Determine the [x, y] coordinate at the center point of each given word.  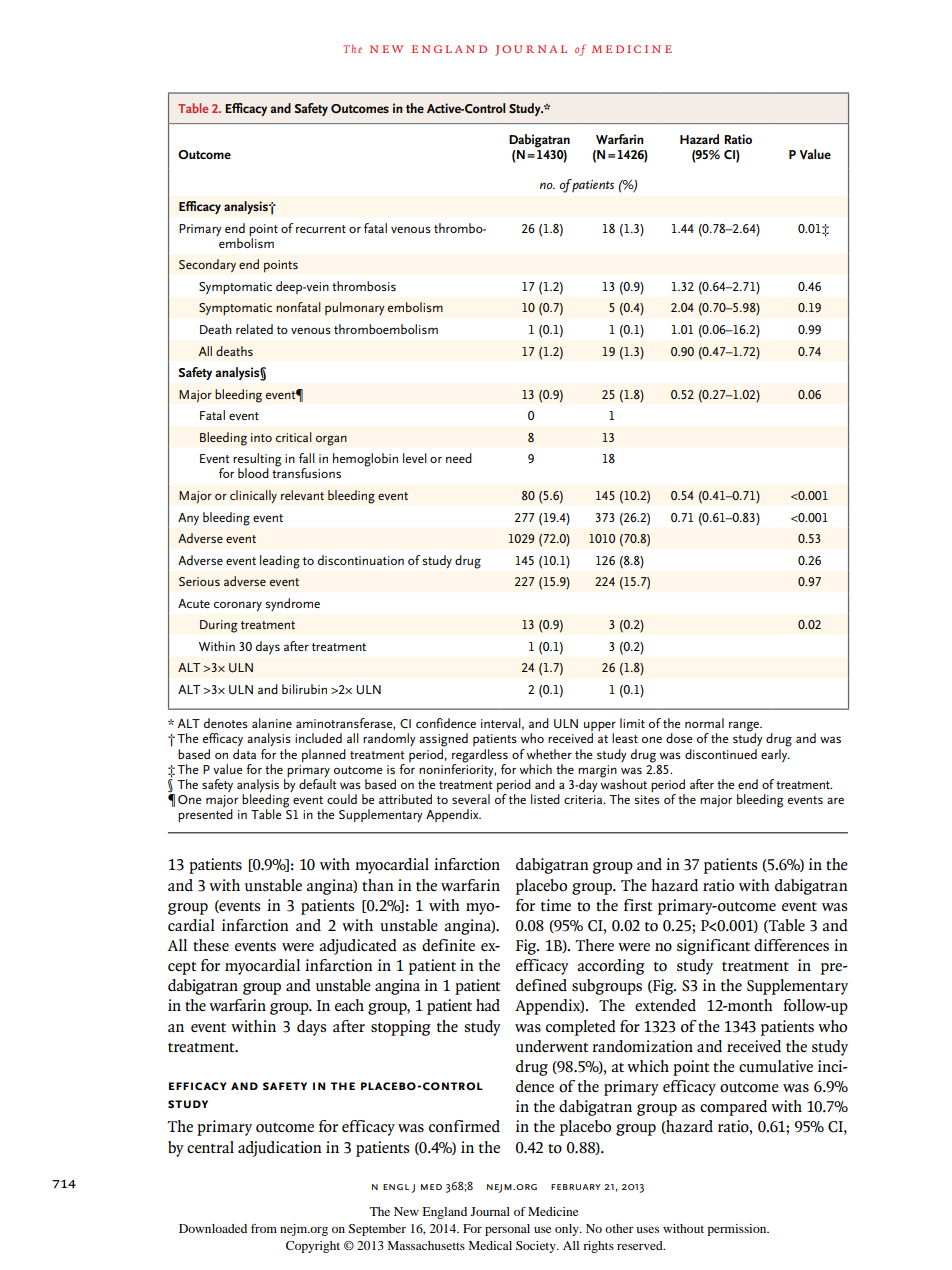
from [264, 1228]
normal [704, 723]
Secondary [207, 265]
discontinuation [361, 560]
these [211, 945]
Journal [490, 1211]
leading [280, 562]
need [459, 458]
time [556, 905]
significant [713, 947]
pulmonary [355, 308]
